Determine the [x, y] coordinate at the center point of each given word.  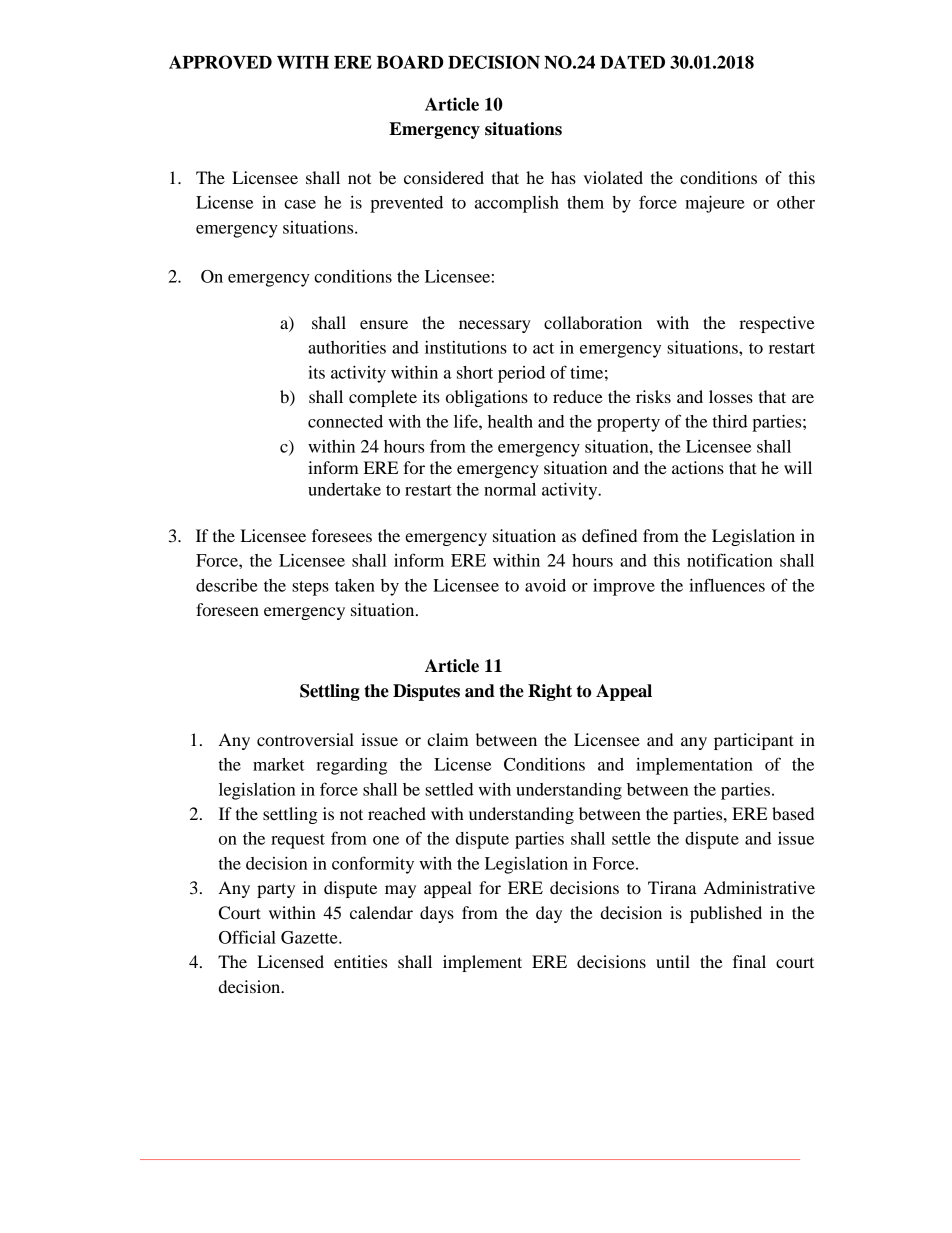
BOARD [410, 62]
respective [777, 324]
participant [753, 741]
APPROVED [220, 62]
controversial [305, 739]
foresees [342, 535]
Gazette [310, 937]
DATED [632, 62]
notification [730, 560]
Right [550, 692]
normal [510, 489]
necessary [495, 326]
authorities [347, 347]
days [437, 914]
